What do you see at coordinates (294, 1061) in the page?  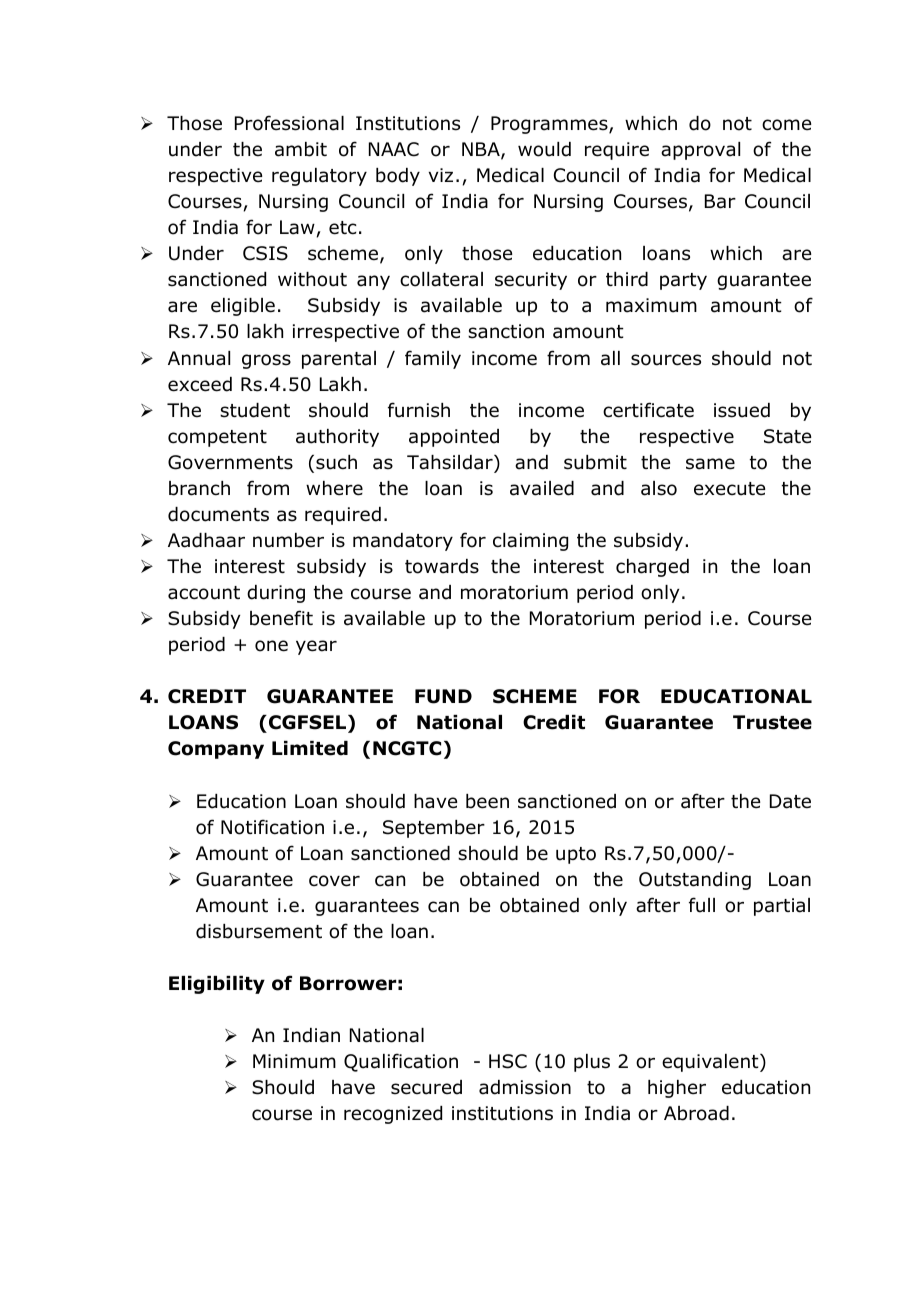 I see `Minimum` at bounding box center [294, 1061].
